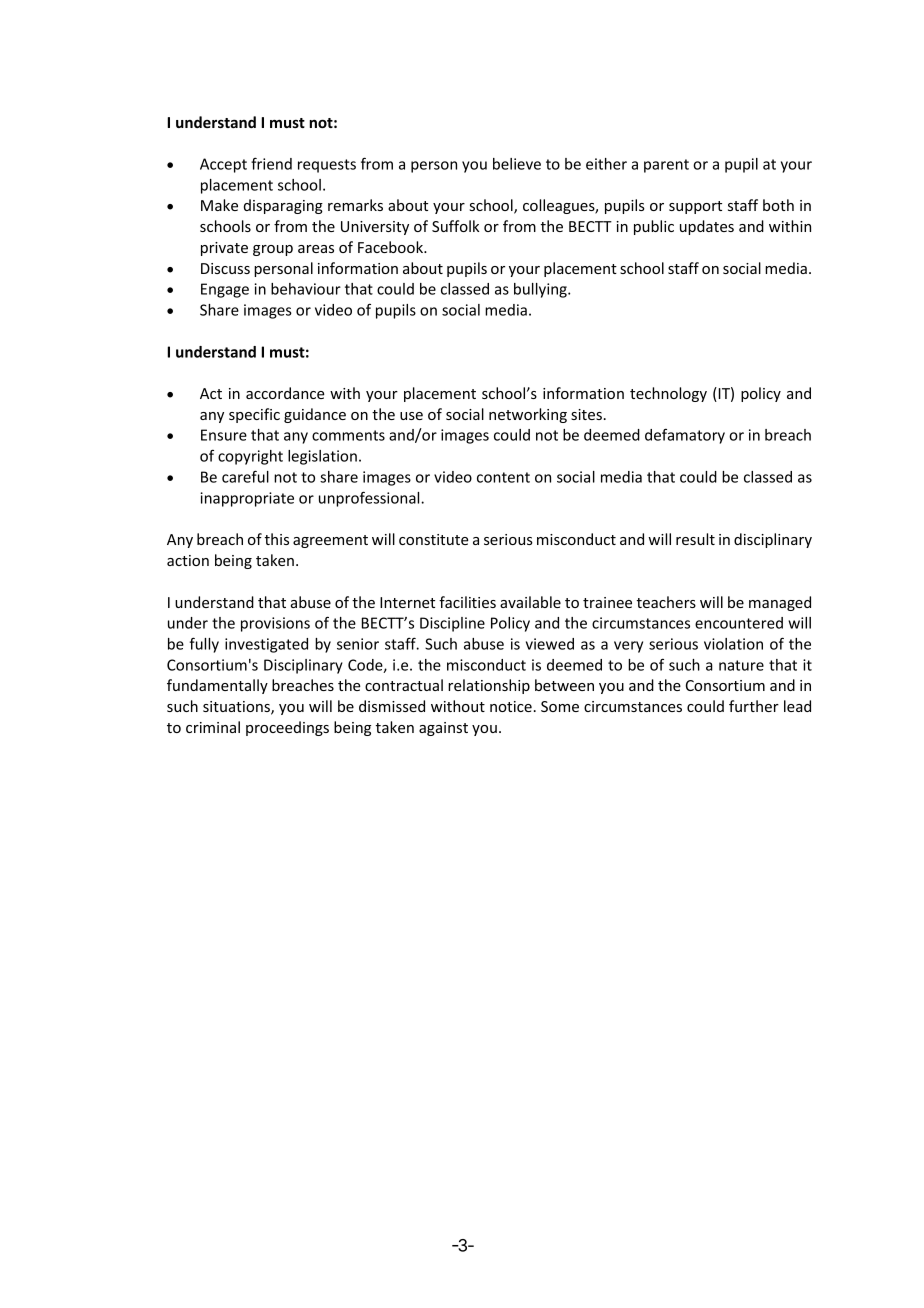  What do you see at coordinates (271, 163) in the image?
I see `friend` at bounding box center [271, 163].
